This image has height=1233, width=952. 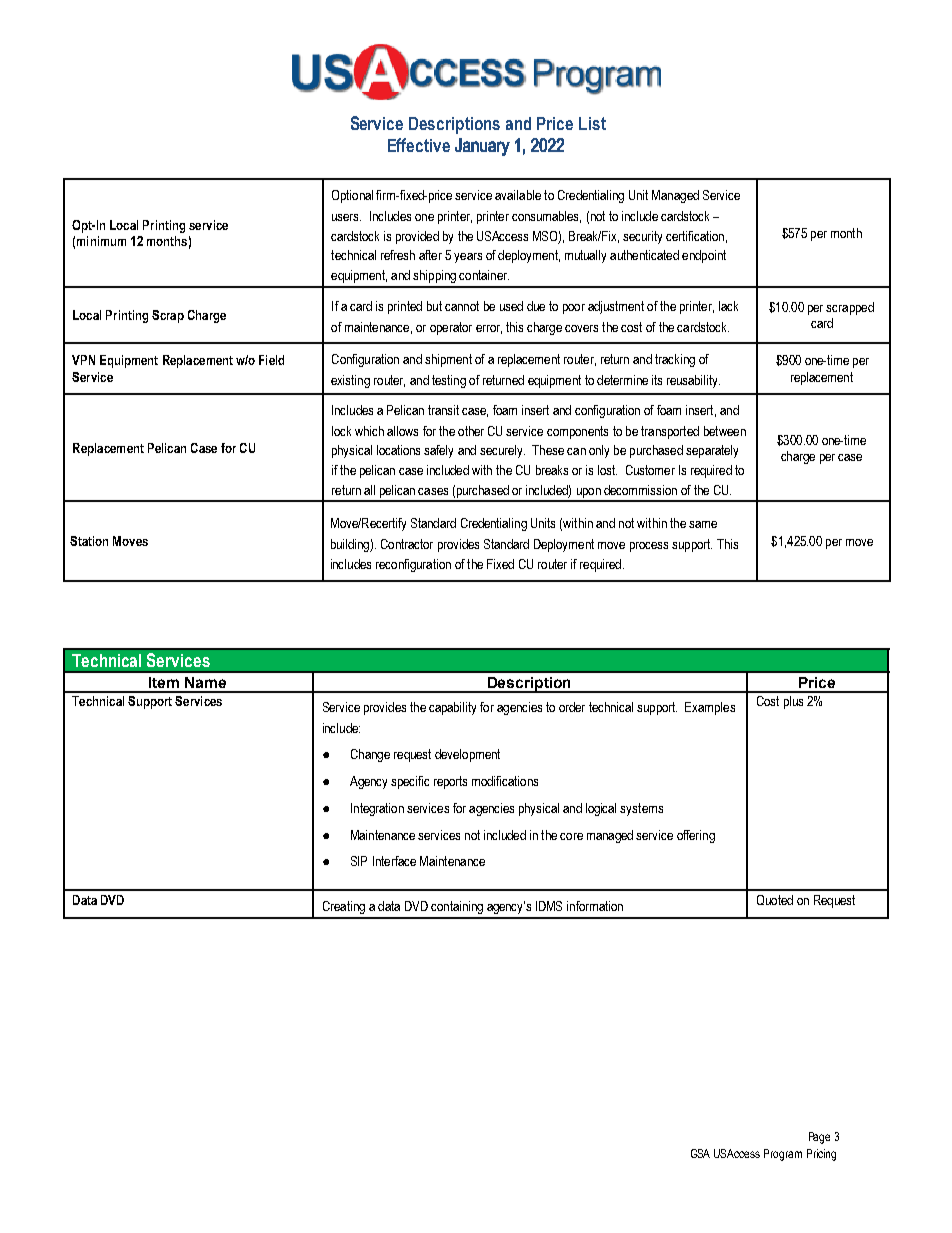 I want to click on certification, so click(x=695, y=236).
